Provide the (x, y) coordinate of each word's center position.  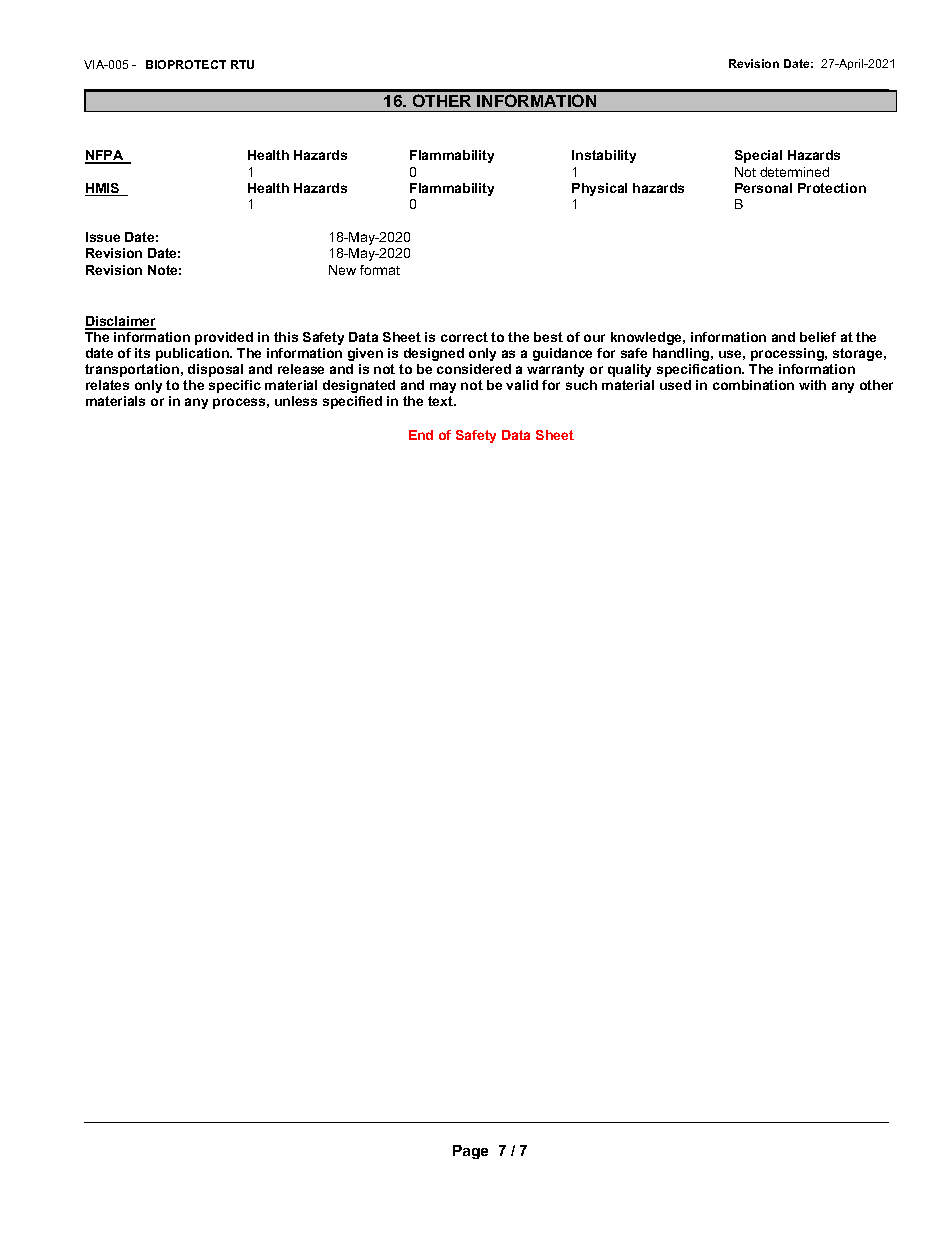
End (421, 435)
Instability (604, 156)
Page (470, 1152)
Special (758, 156)
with (812, 385)
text (441, 401)
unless (296, 401)
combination (753, 385)
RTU (242, 64)
